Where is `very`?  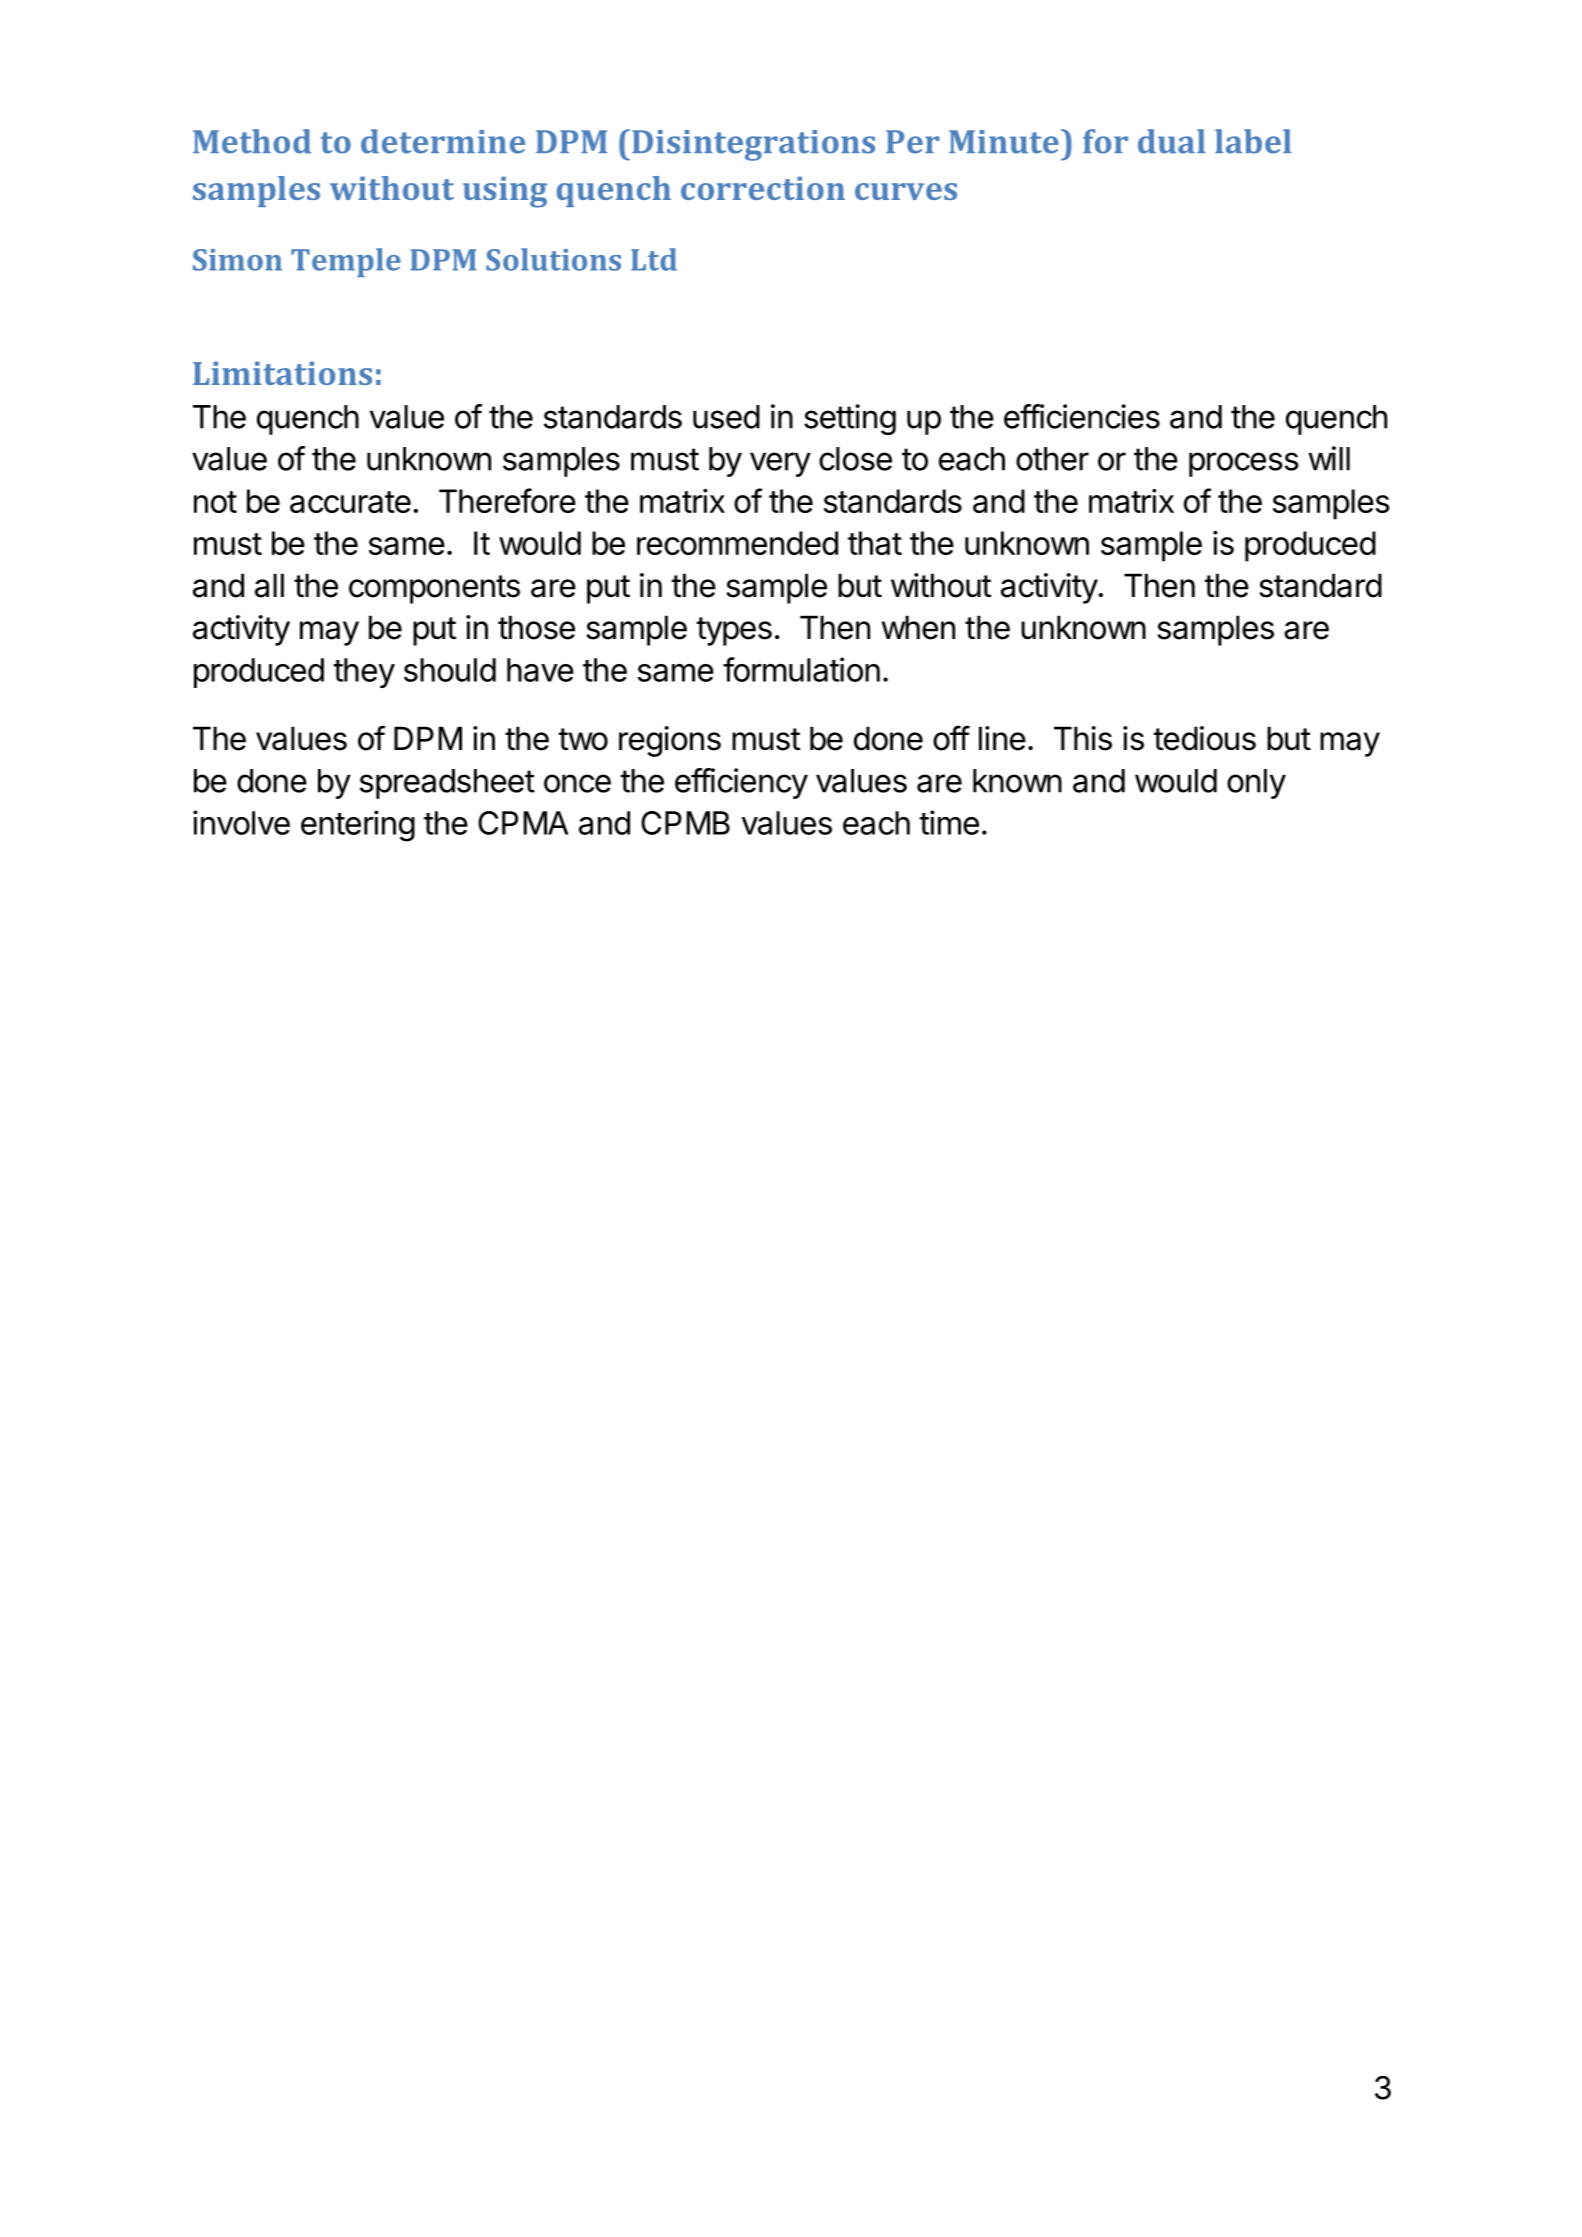 very is located at coordinates (780, 464).
